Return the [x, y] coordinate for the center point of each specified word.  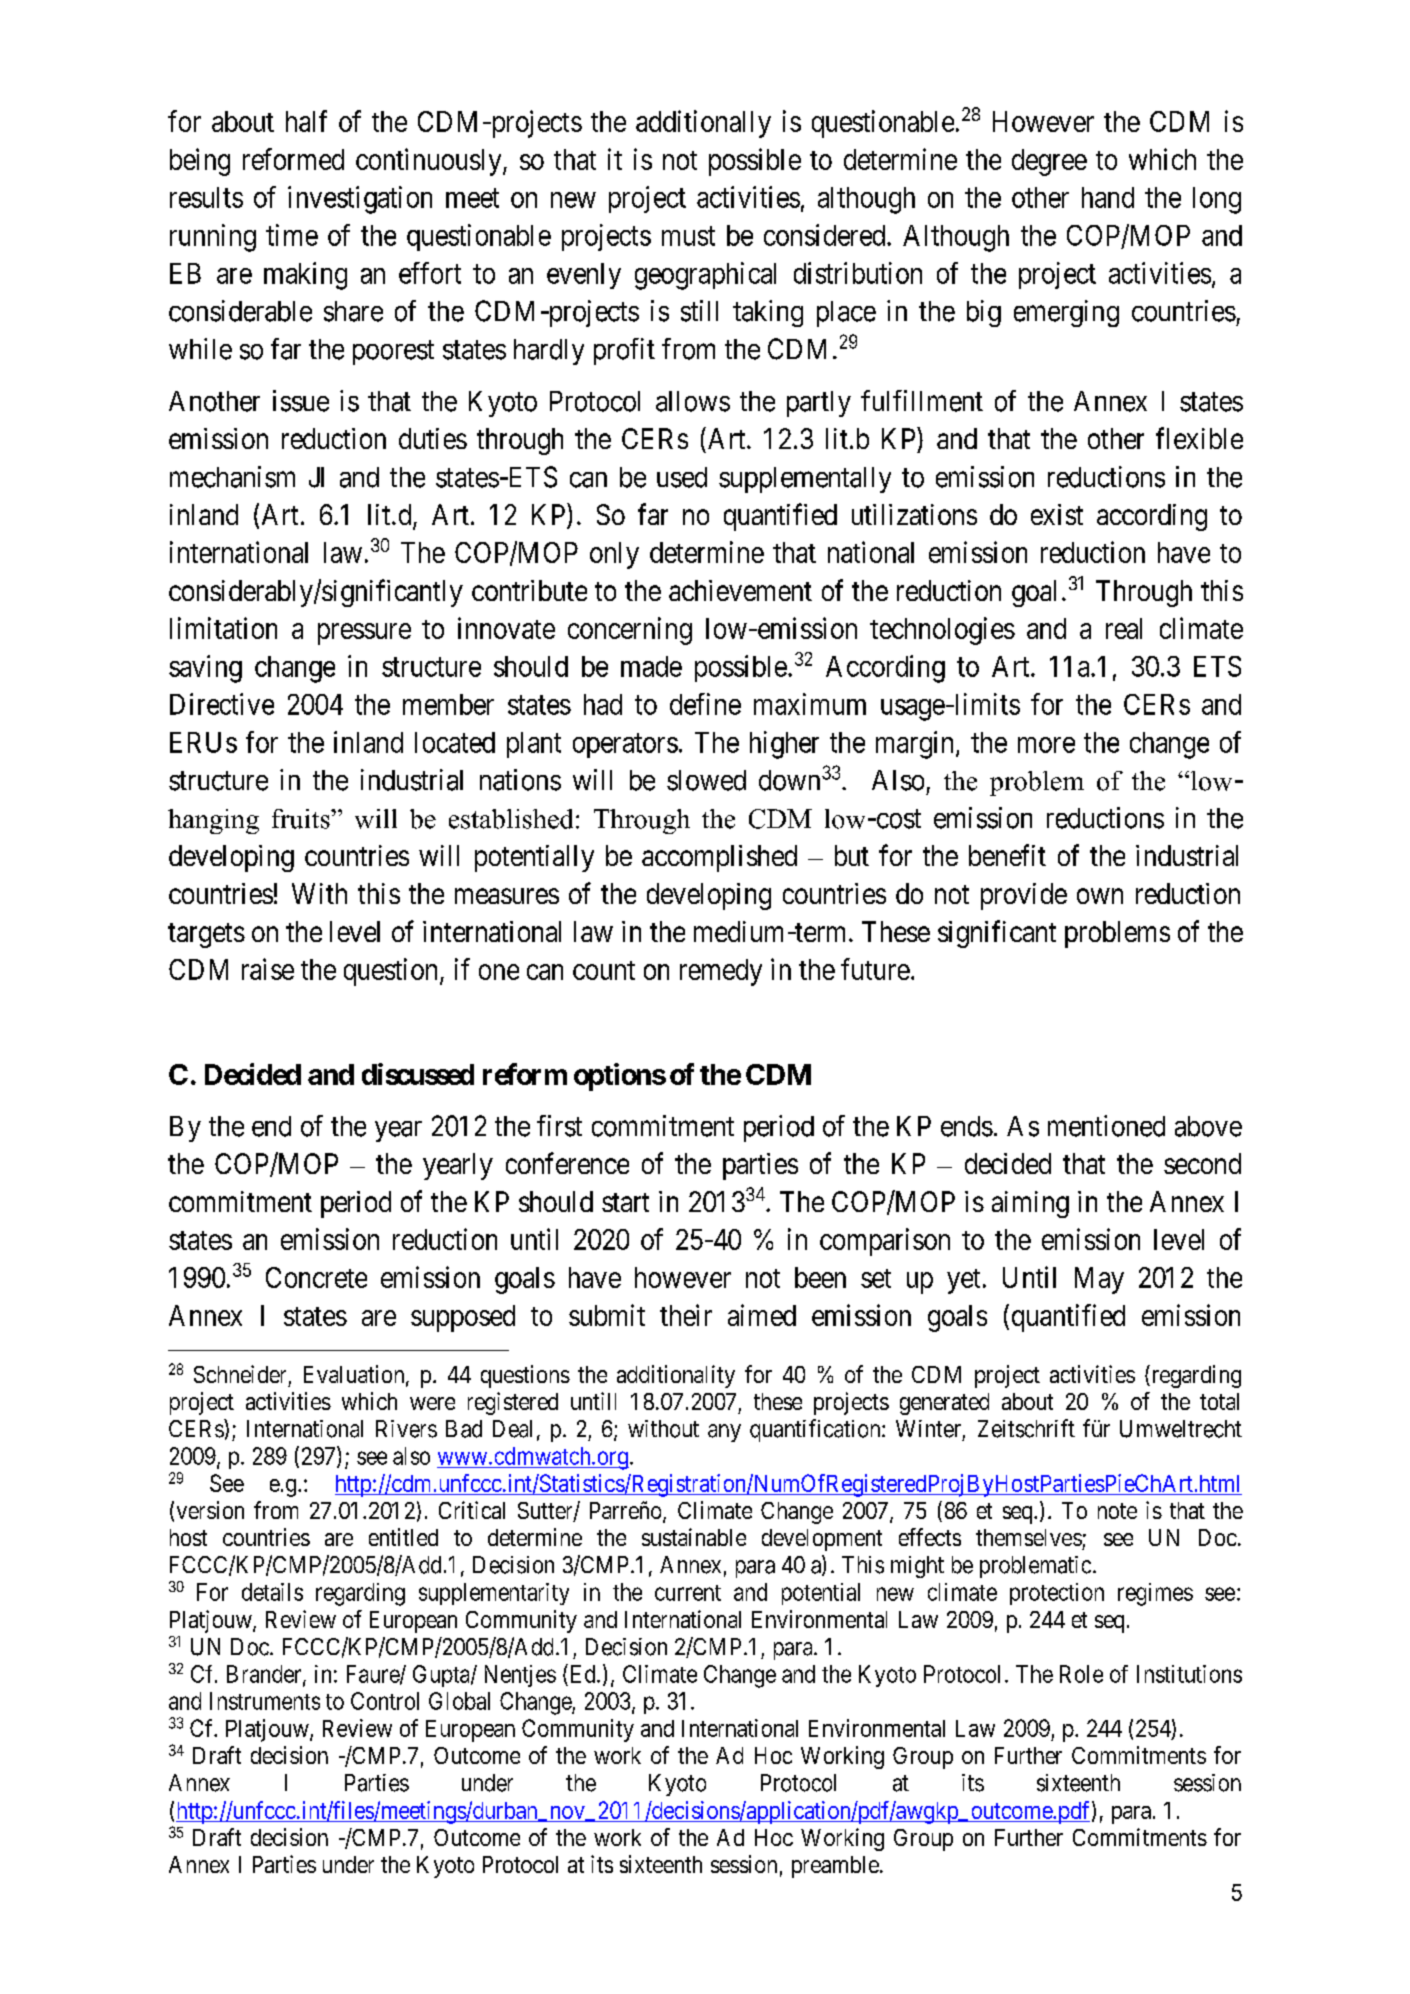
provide [1024, 896]
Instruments [265, 1701]
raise [268, 969]
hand [1108, 197]
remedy [721, 972]
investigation [360, 200]
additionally [703, 124]
